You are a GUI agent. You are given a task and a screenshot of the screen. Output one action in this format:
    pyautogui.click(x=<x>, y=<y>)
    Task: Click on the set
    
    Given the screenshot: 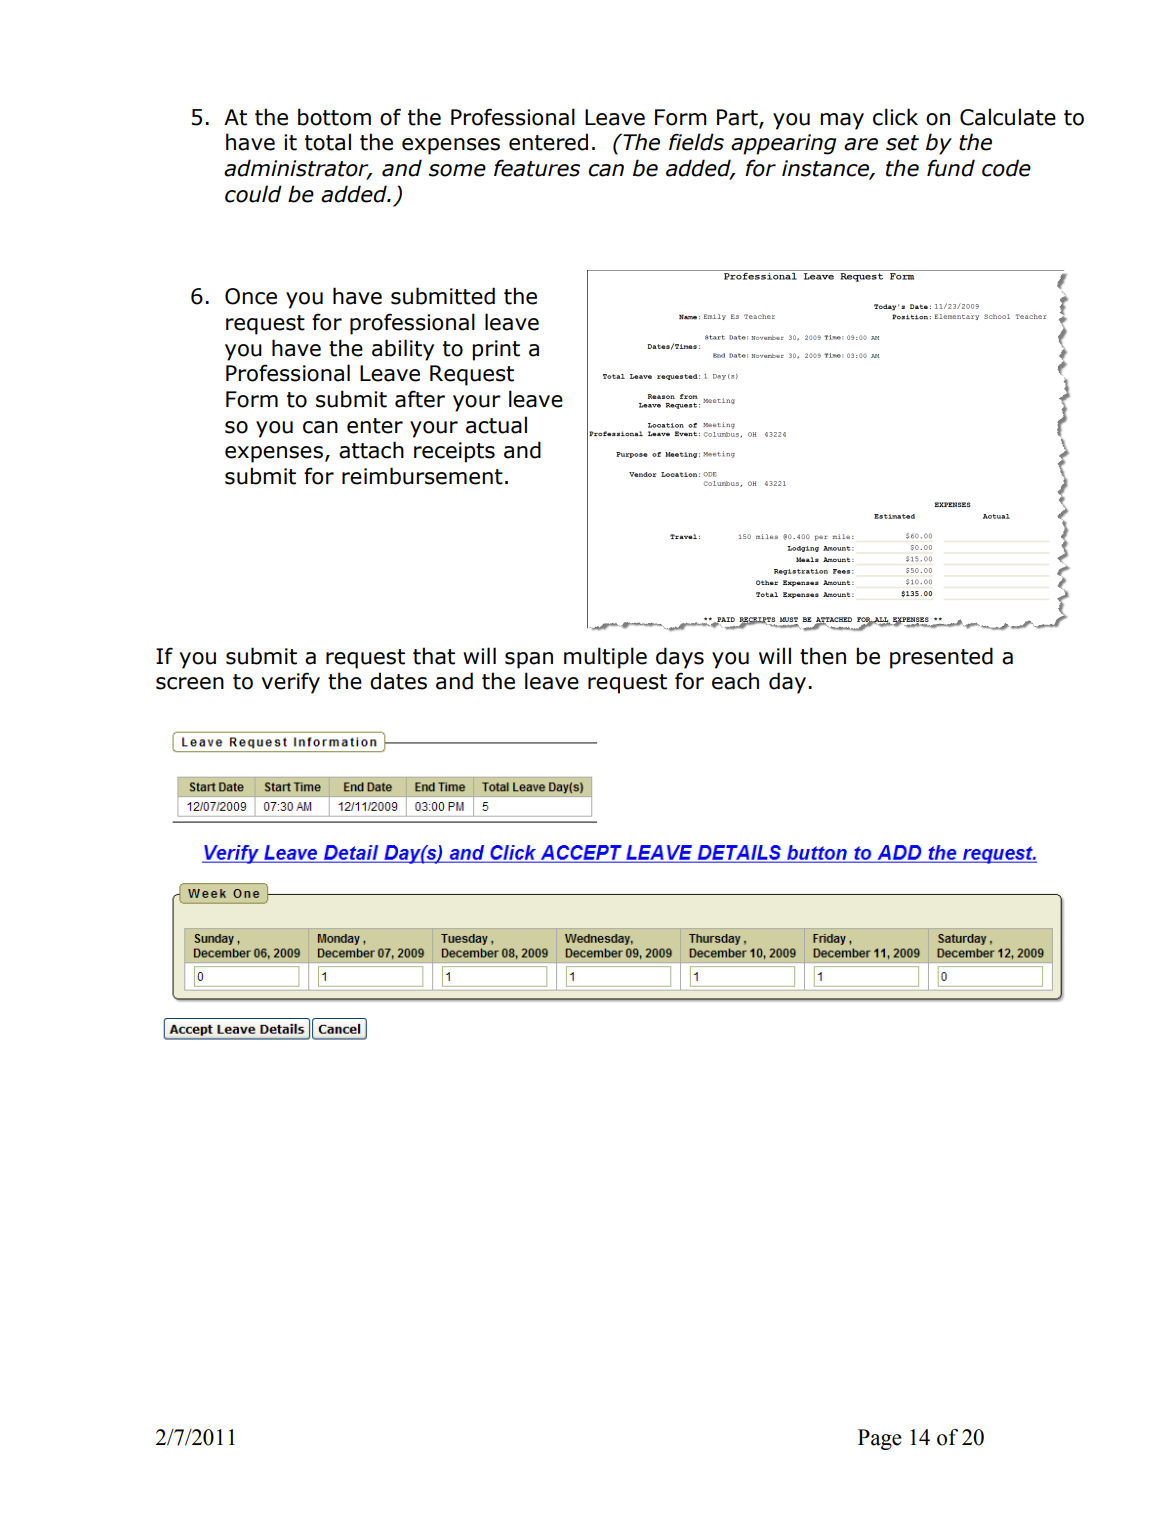 What is the action you would take?
    pyautogui.click(x=902, y=143)
